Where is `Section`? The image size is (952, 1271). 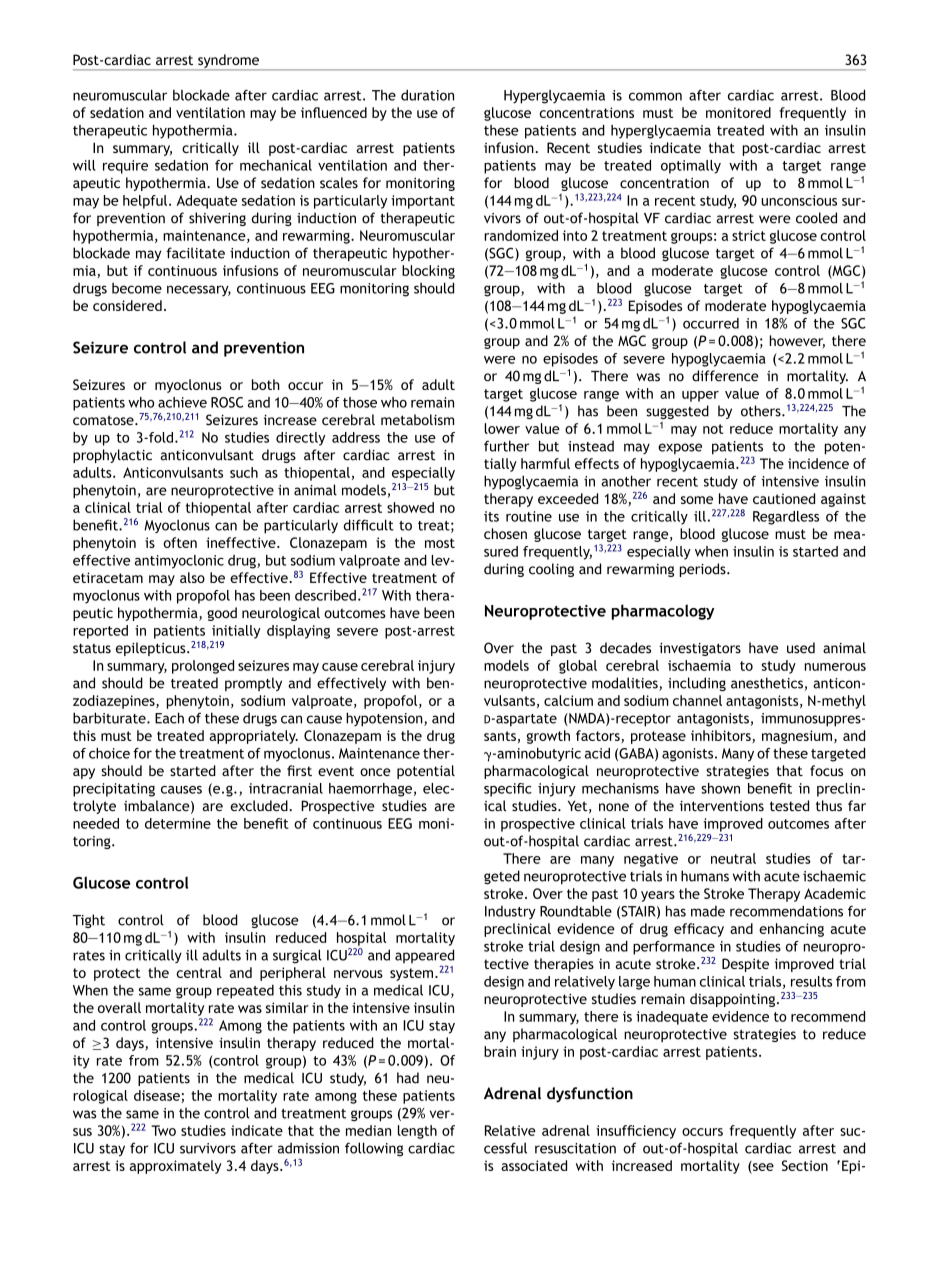 Section is located at coordinates (805, 1165).
